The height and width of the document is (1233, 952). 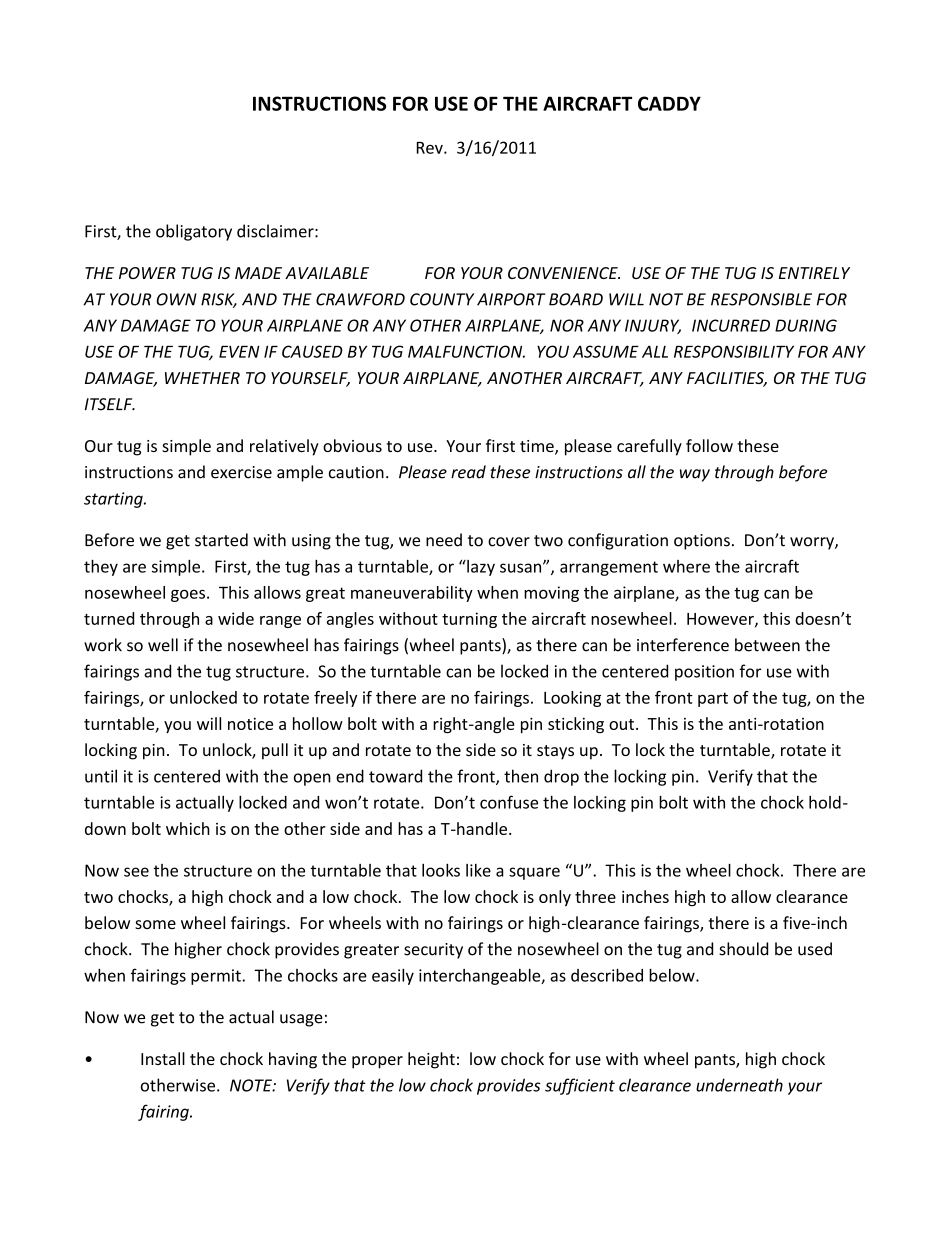 What do you see at coordinates (713, 699) in the document?
I see `part` at bounding box center [713, 699].
